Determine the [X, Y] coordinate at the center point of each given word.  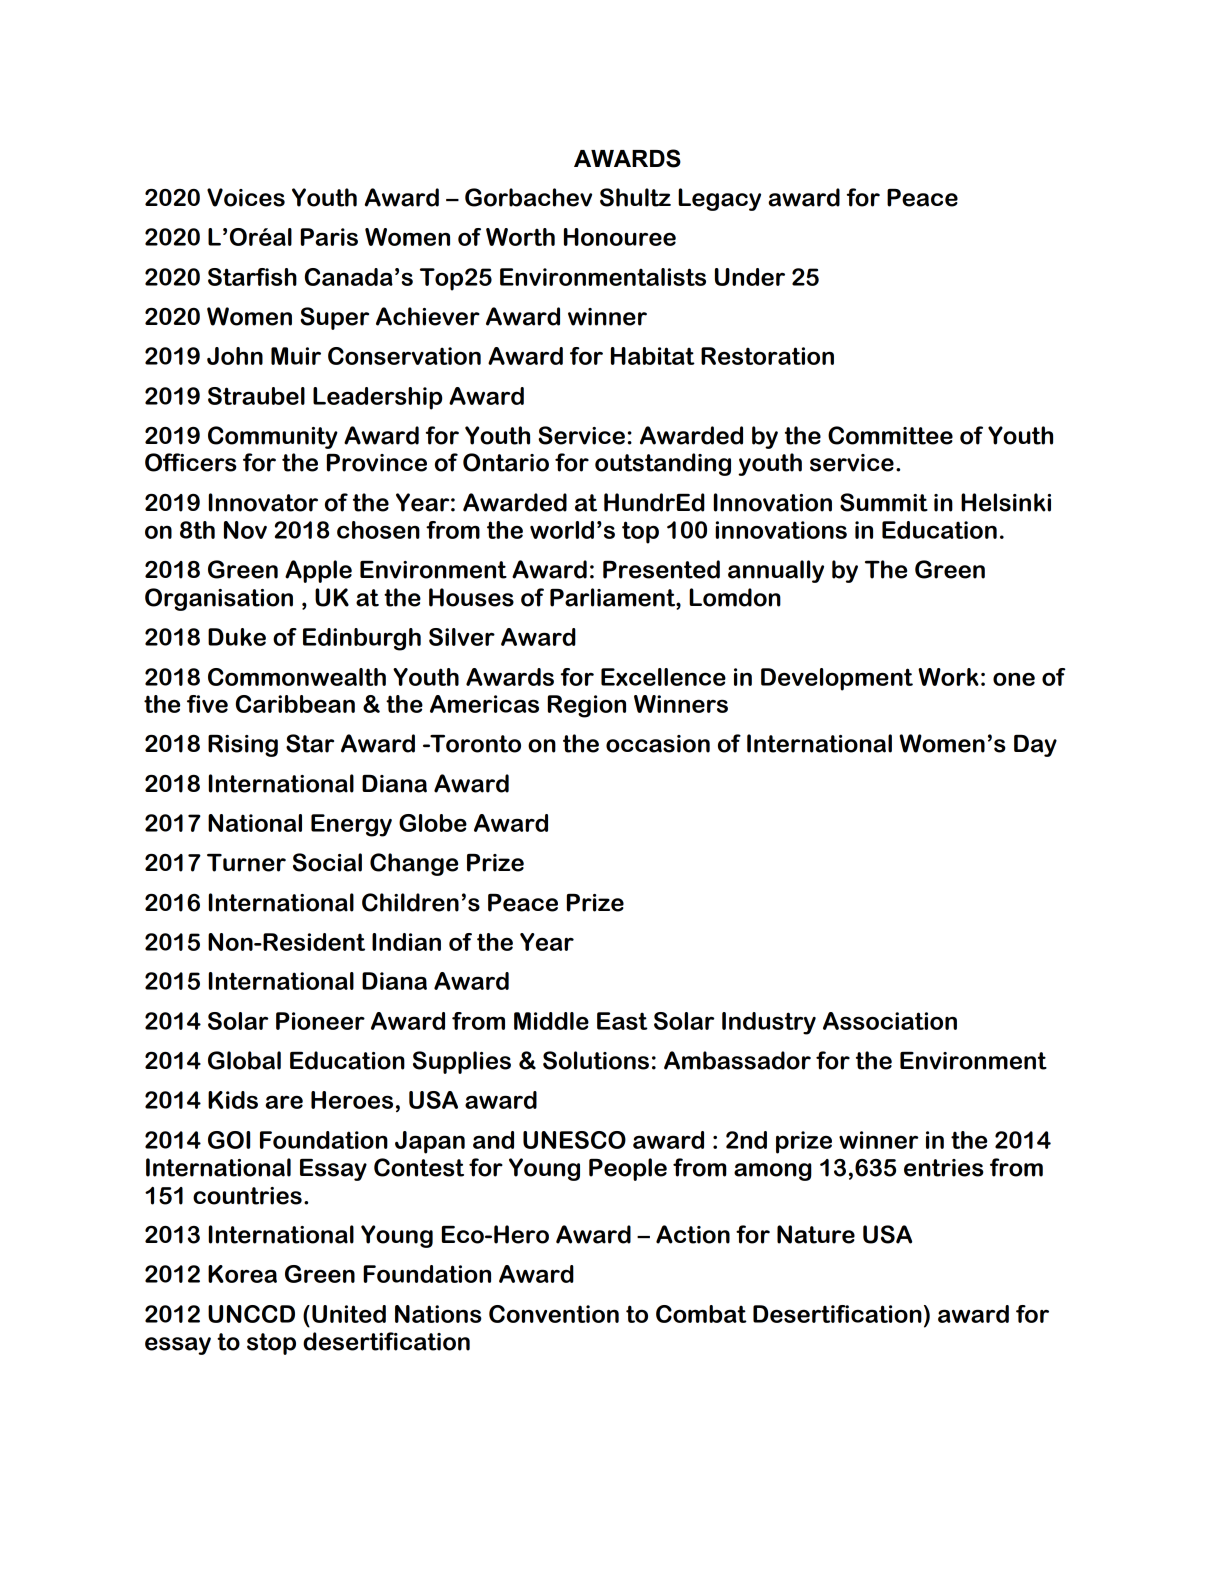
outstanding [663, 464]
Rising [243, 746]
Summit [884, 502]
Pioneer [320, 1021]
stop [271, 1344]
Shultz [635, 197]
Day [1035, 746]
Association [890, 1021]
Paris [329, 237]
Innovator [263, 502]
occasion [658, 744]
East [622, 1021]
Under [750, 277]
